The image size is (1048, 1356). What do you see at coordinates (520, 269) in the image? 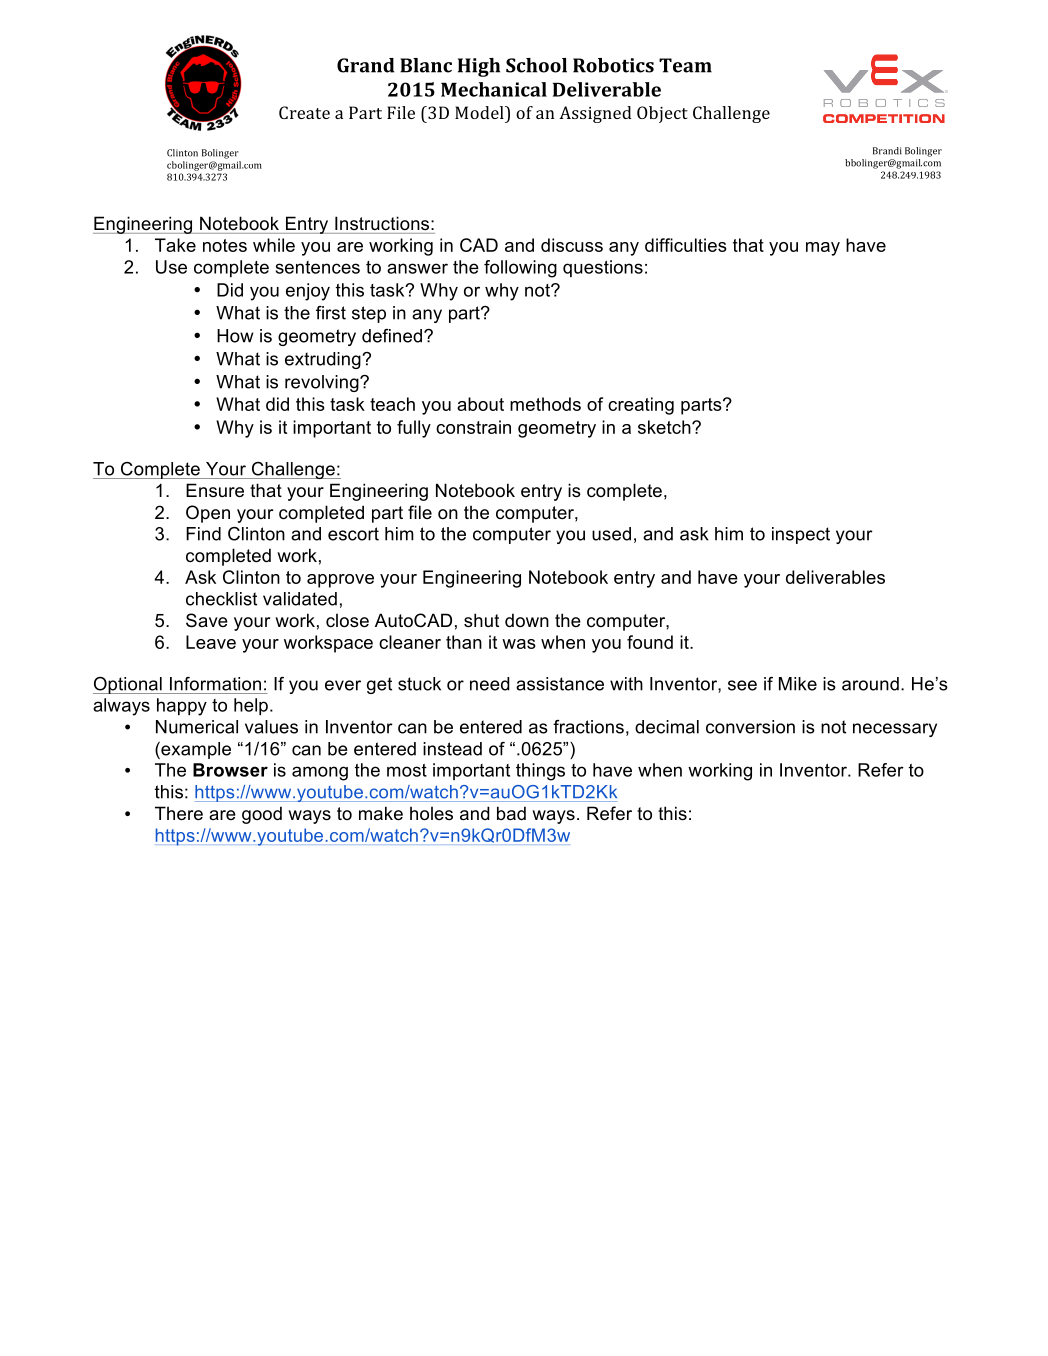
I see `following` at bounding box center [520, 269].
